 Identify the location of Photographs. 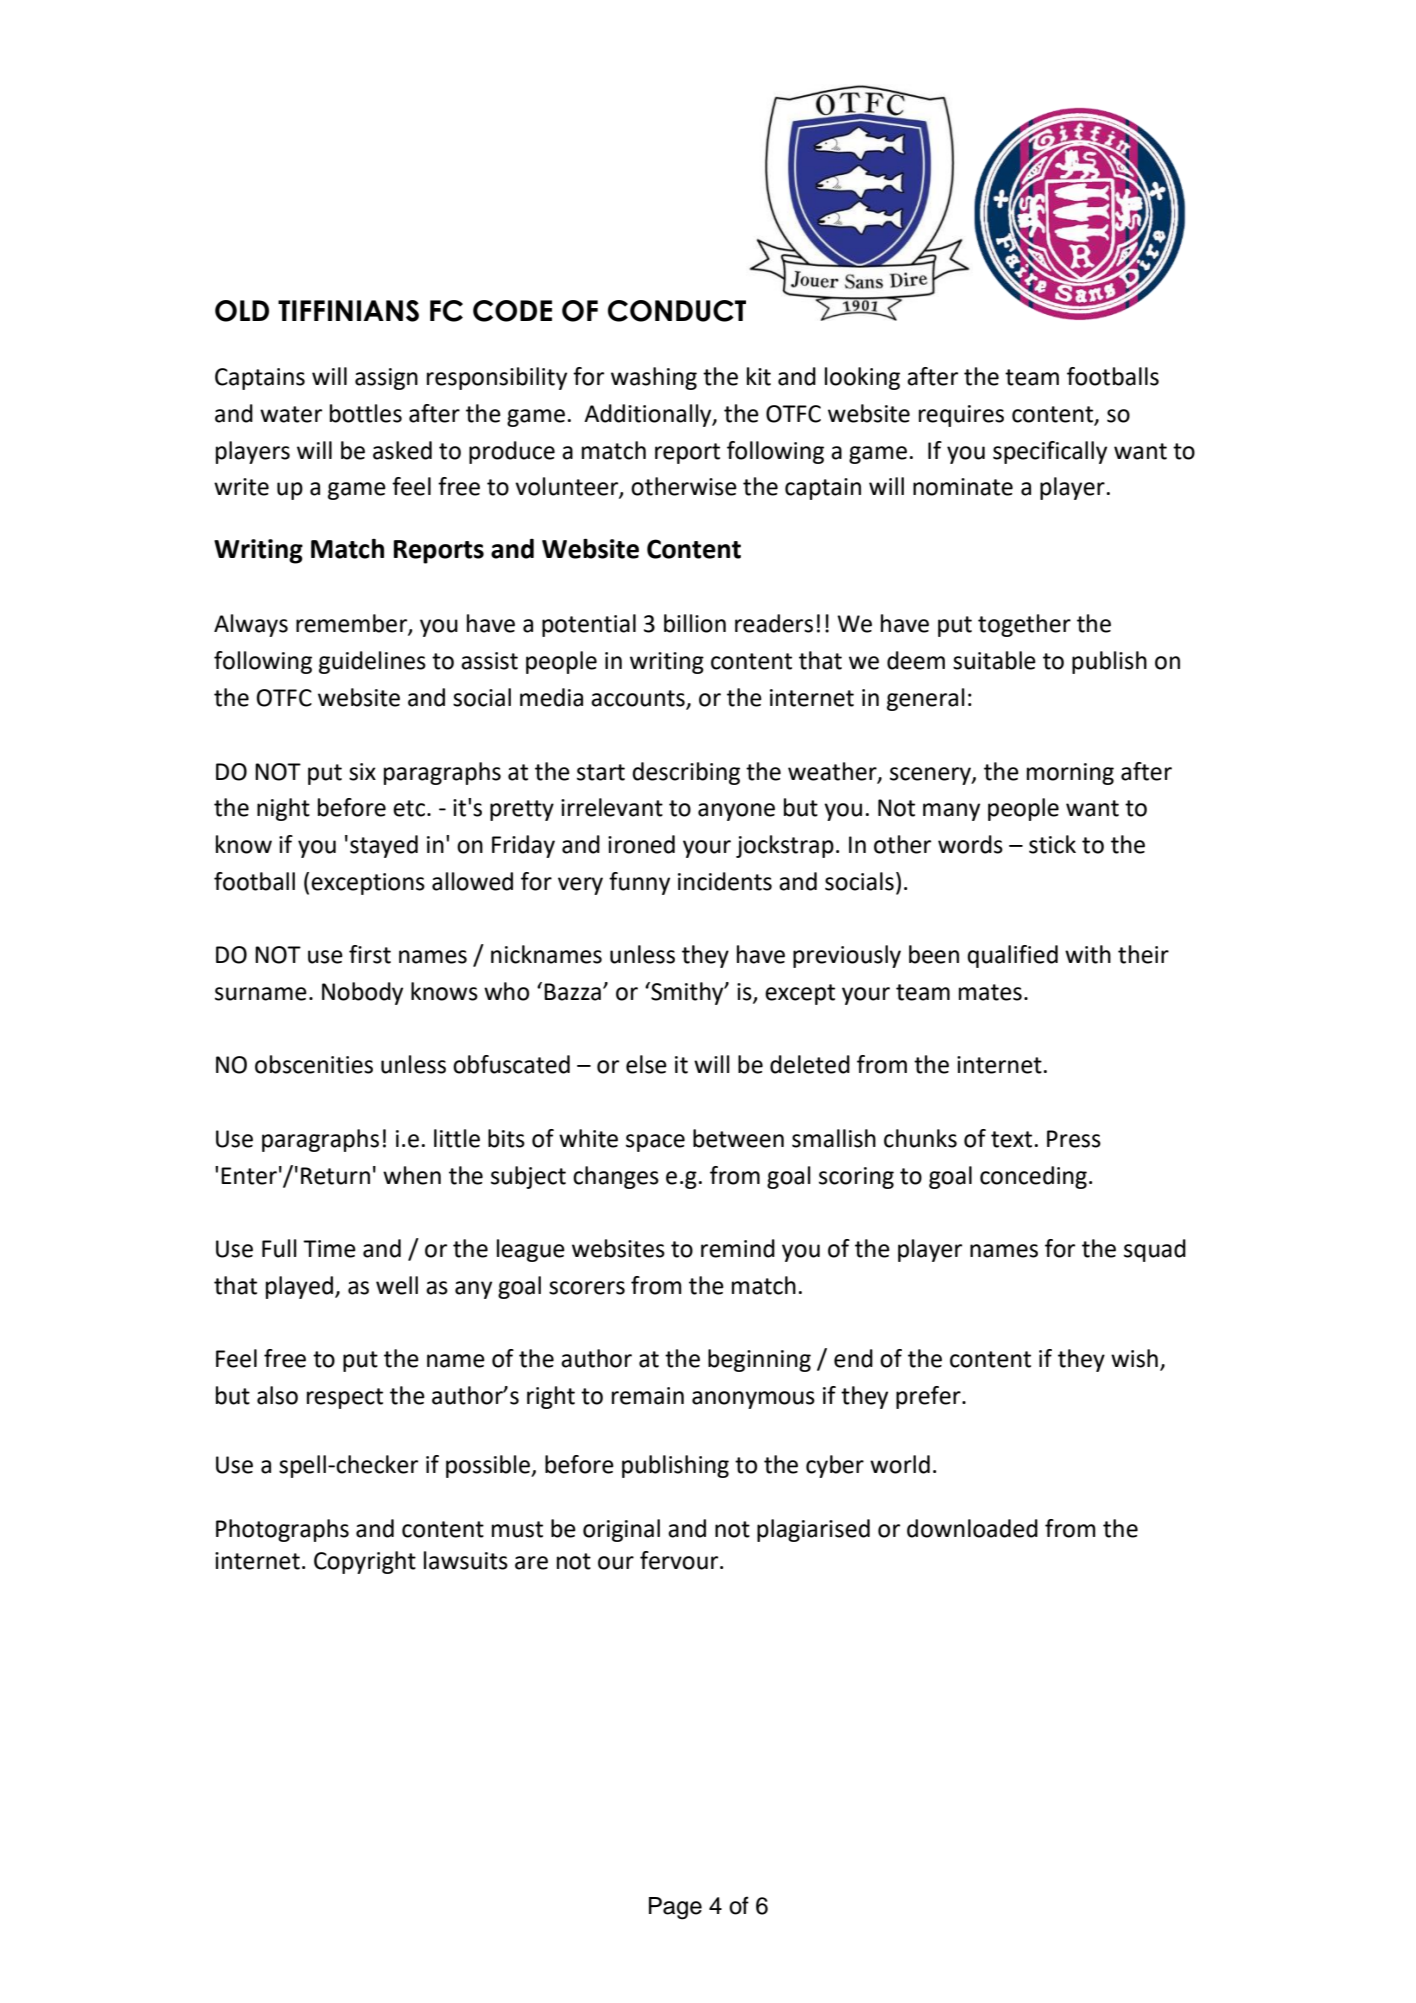
(282, 1530).
